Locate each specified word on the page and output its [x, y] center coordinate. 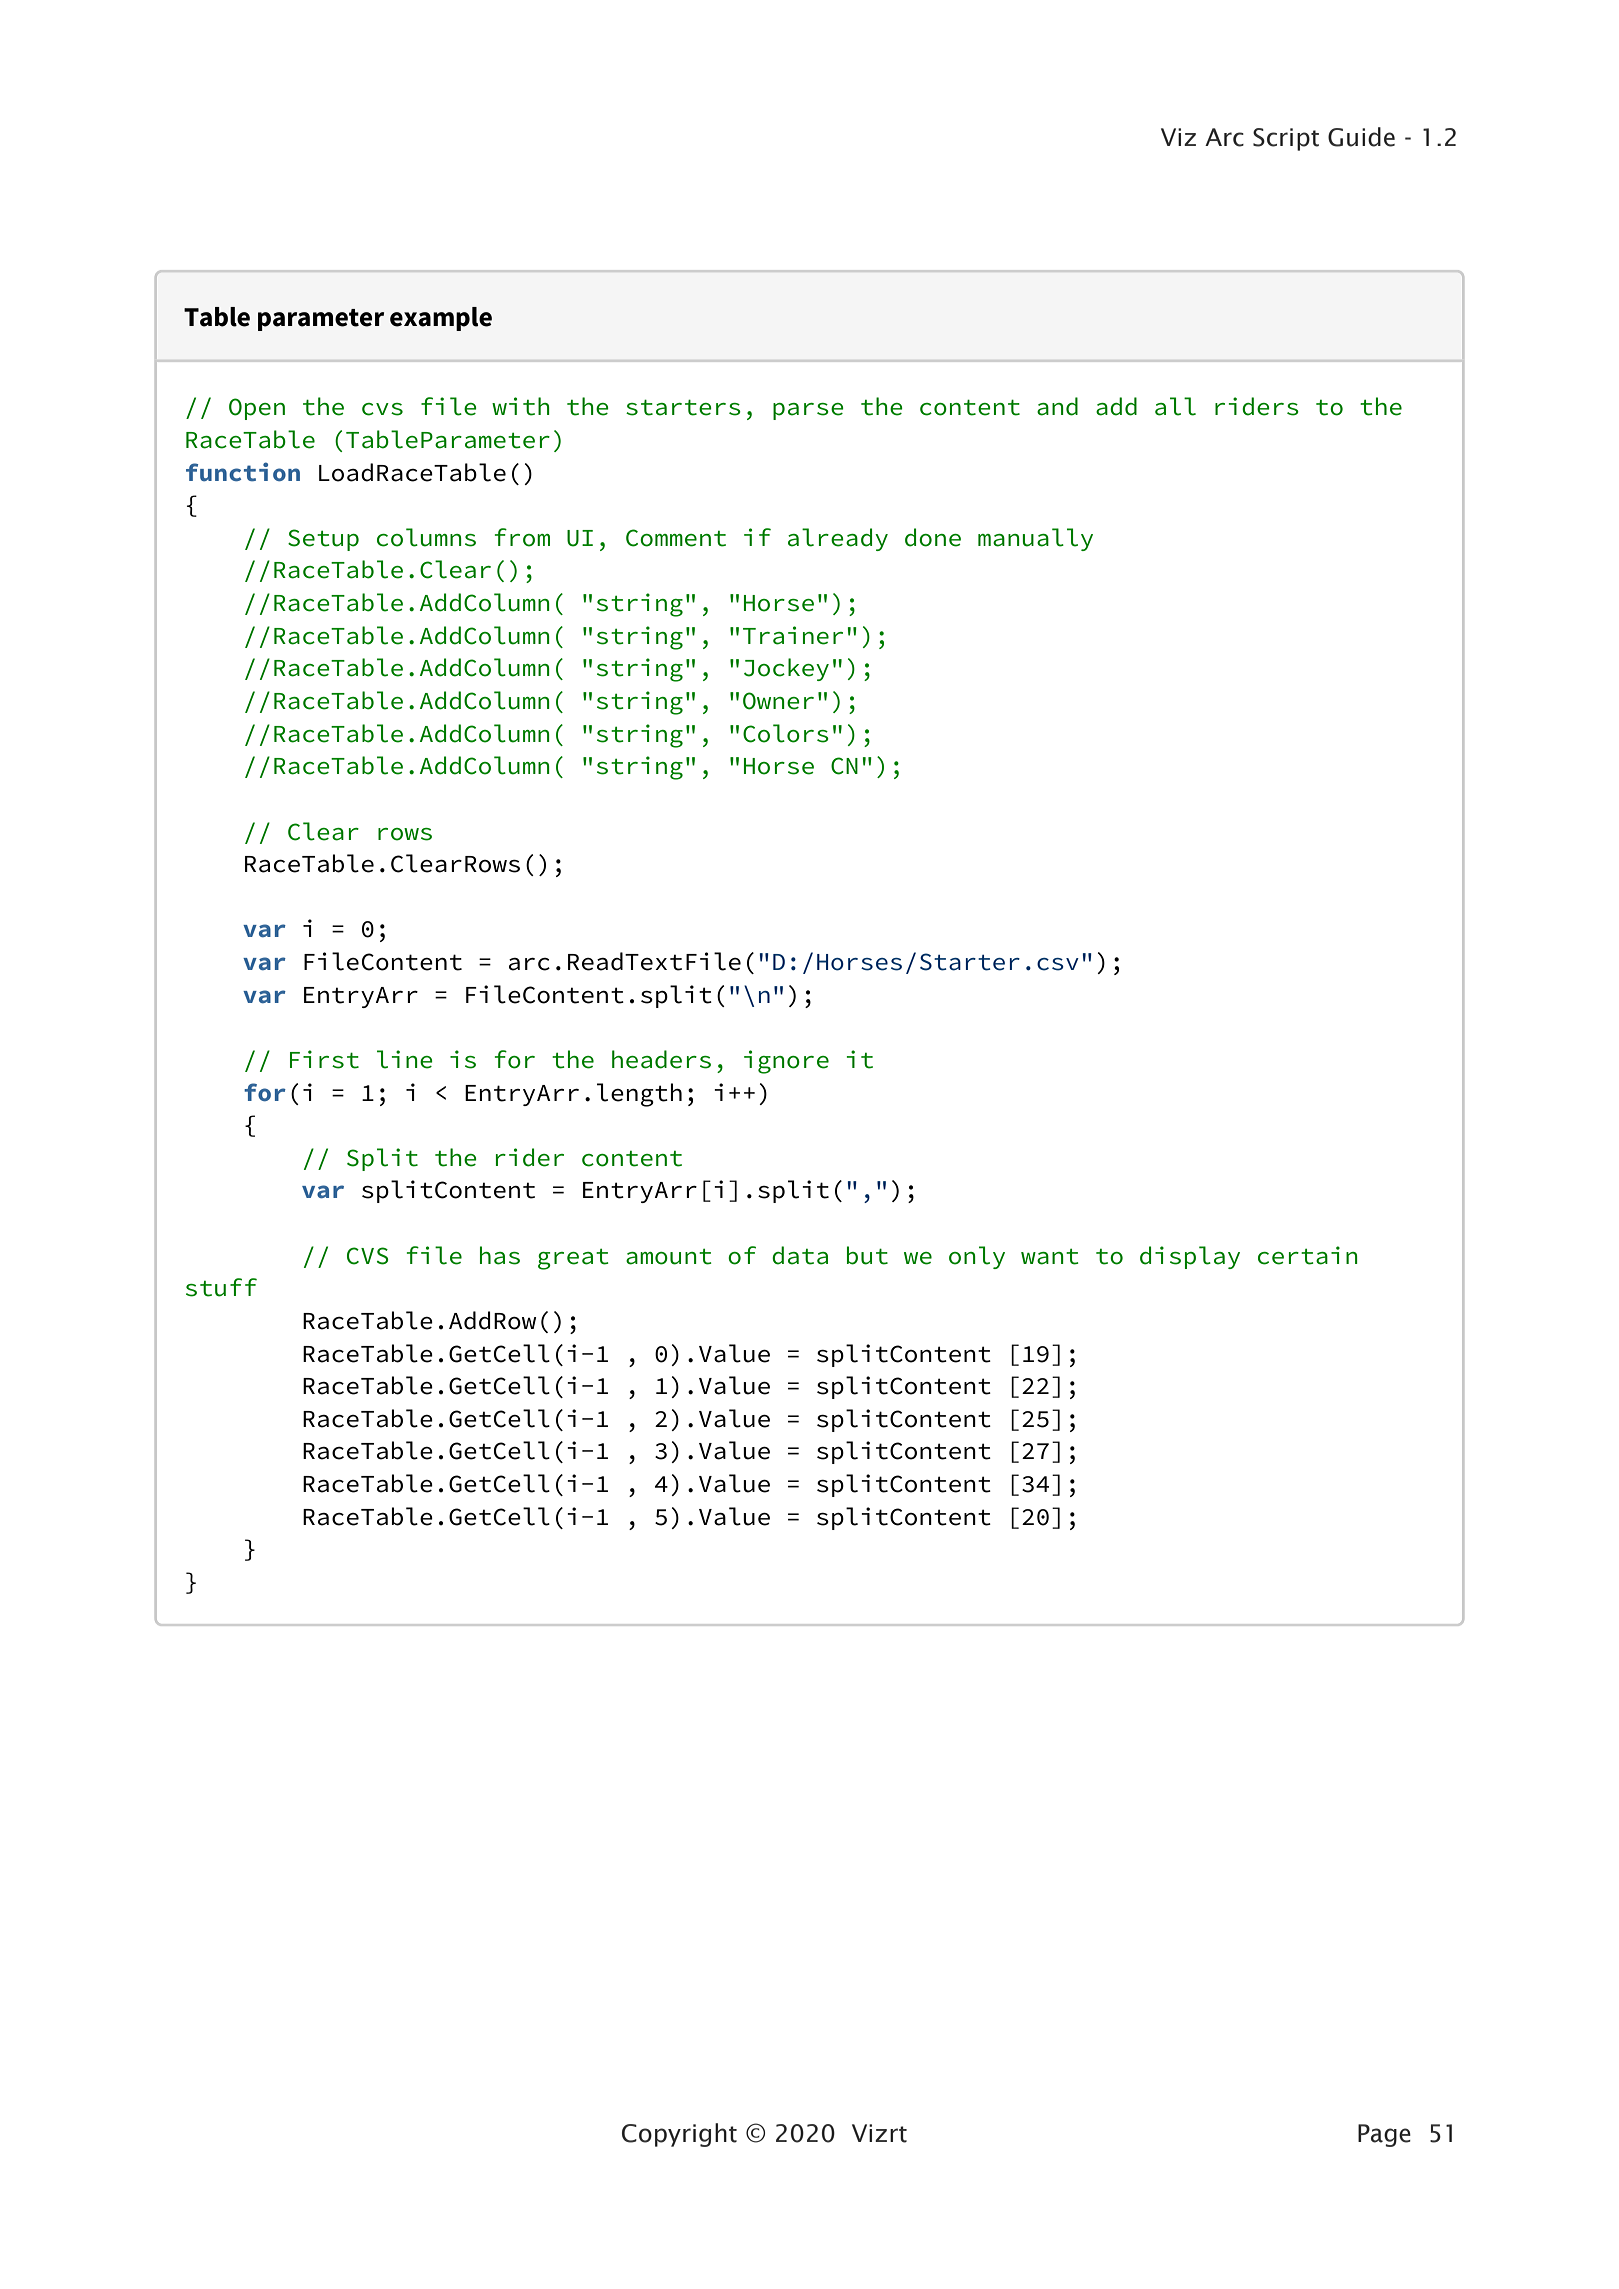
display [1190, 1257]
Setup [323, 540]
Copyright [679, 2135]
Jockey [786, 669]
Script [1286, 139]
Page [1384, 2135]
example [441, 319]
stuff [221, 1287]
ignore [786, 1062]
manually [1035, 539]
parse [808, 411]
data [800, 1255]
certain [1308, 1255]
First [324, 1059]
